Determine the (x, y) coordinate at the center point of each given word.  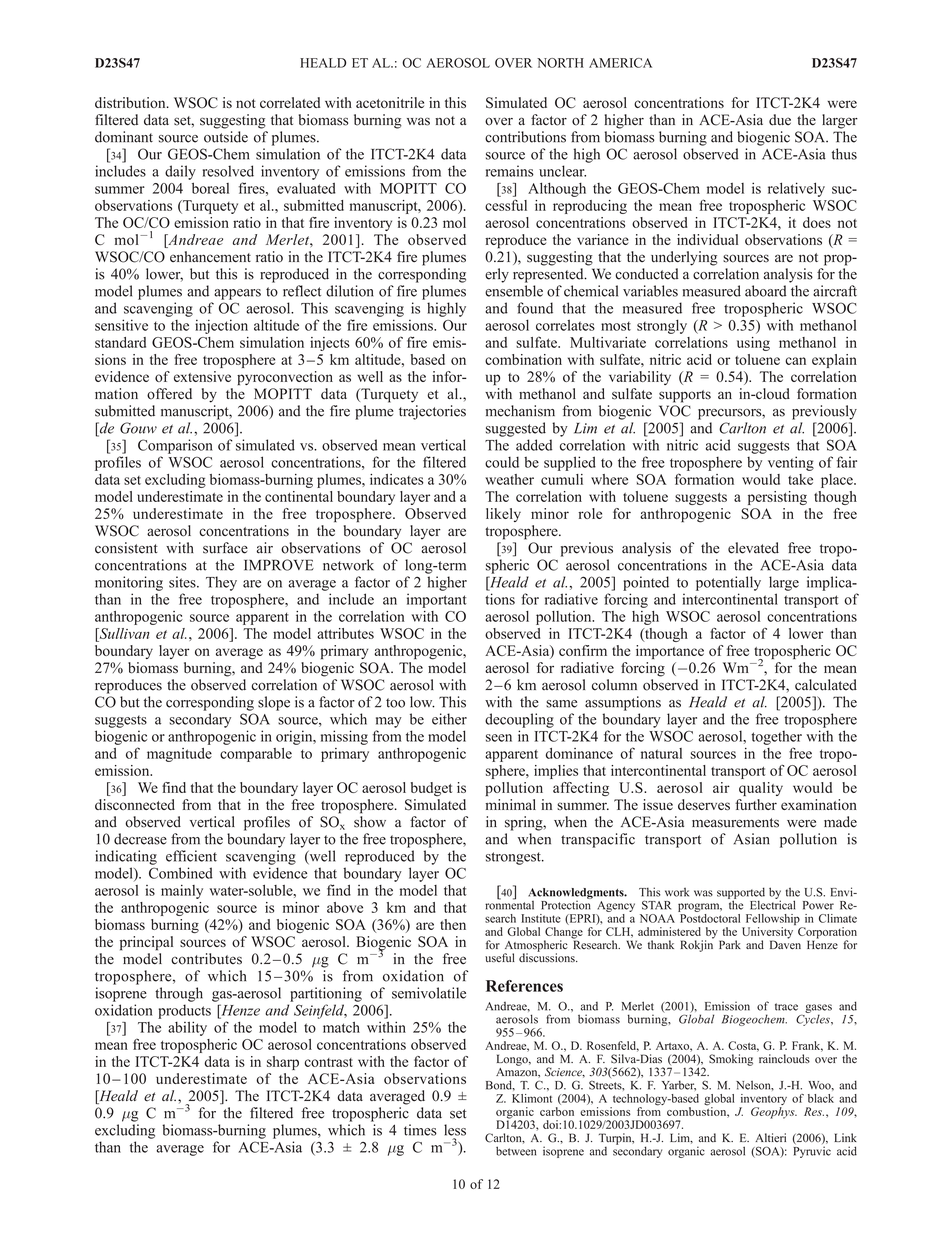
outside (226, 137)
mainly (182, 892)
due (780, 120)
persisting (777, 498)
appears (237, 294)
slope (274, 703)
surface (225, 548)
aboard (766, 291)
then (453, 924)
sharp (283, 1063)
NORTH (560, 63)
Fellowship (772, 921)
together (776, 738)
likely (503, 515)
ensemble (514, 291)
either (449, 719)
